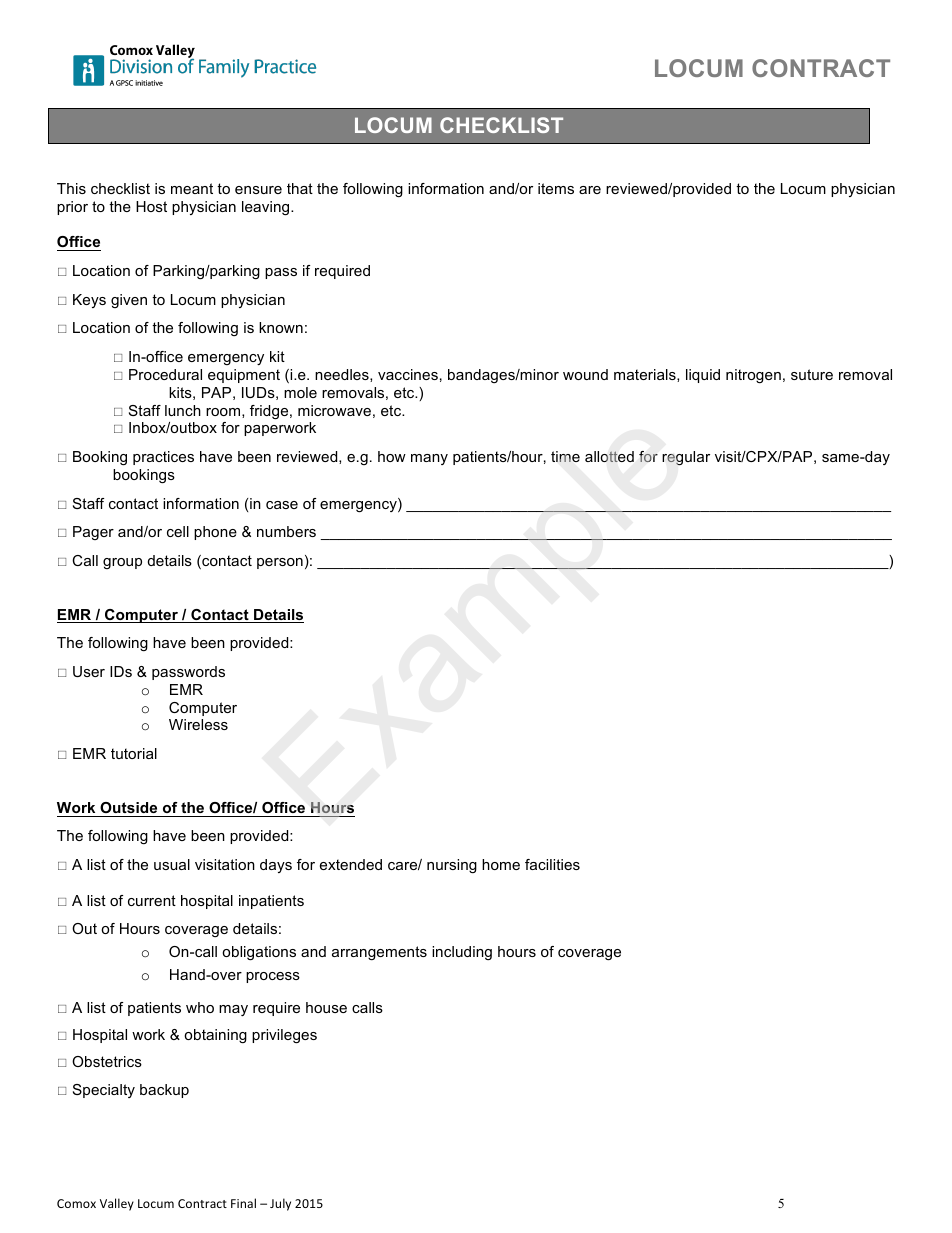  I want to click on many, so click(429, 459).
